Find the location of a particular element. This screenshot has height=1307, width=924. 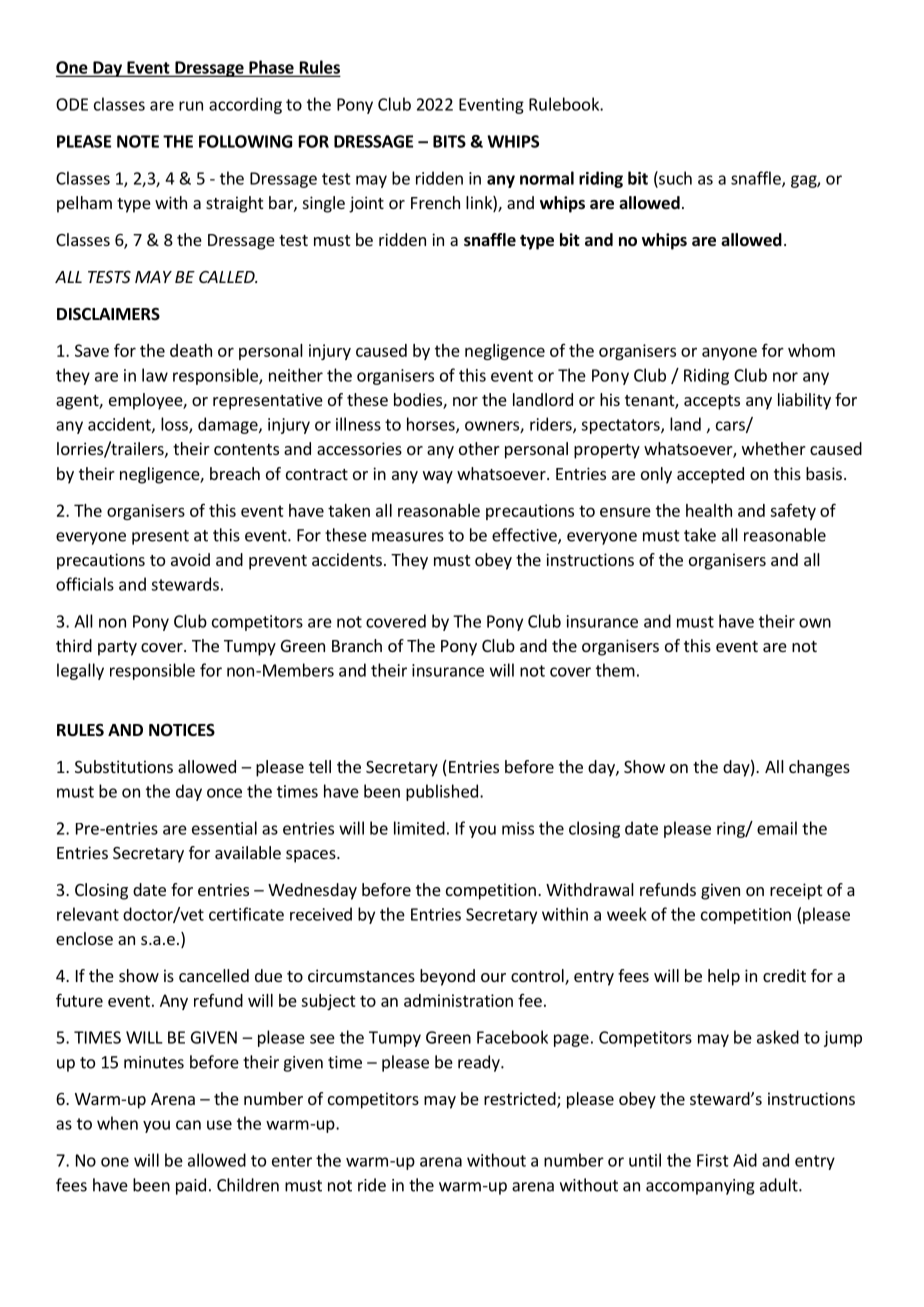

paid is located at coordinates (191, 1186).
